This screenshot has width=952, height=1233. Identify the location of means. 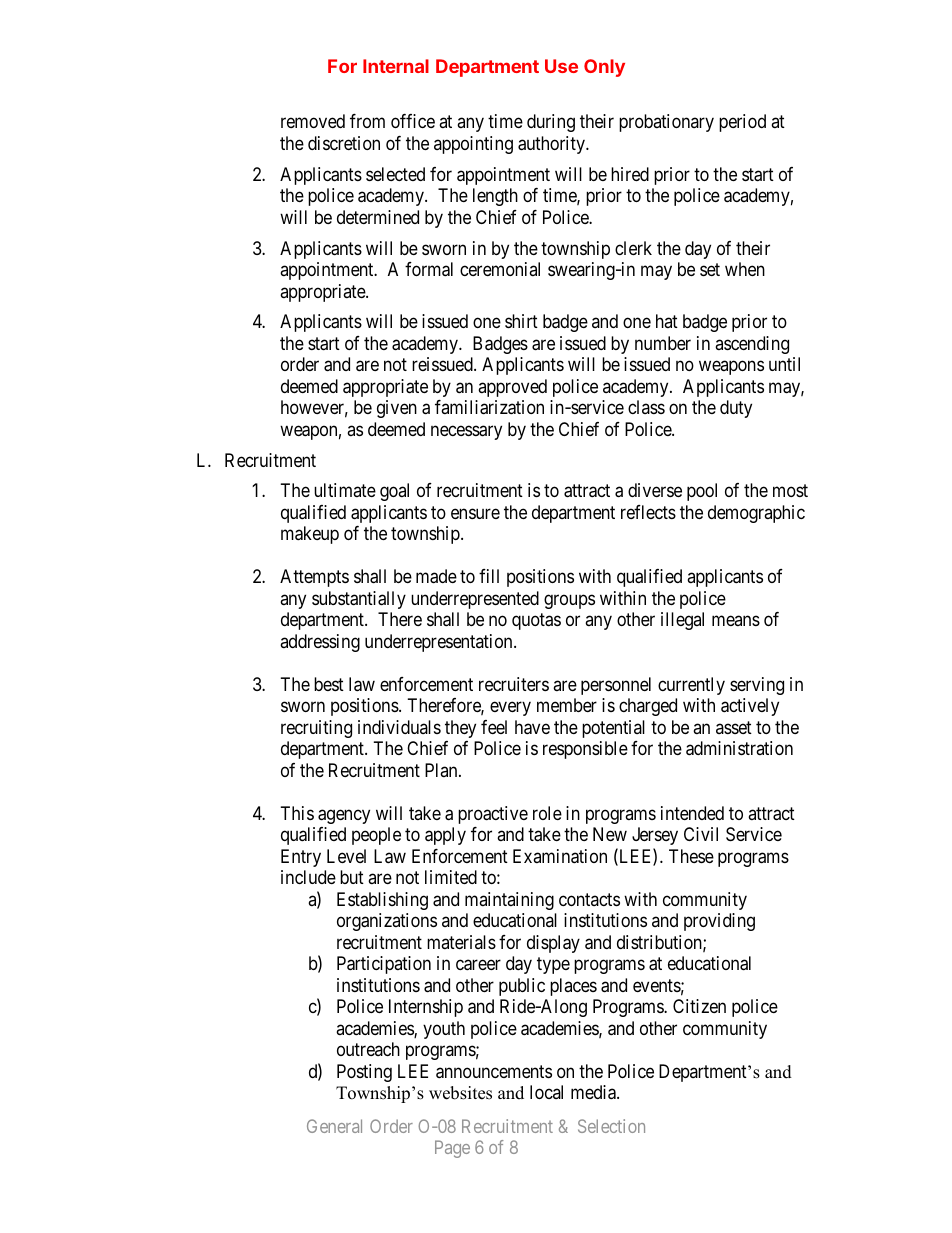
(736, 621).
